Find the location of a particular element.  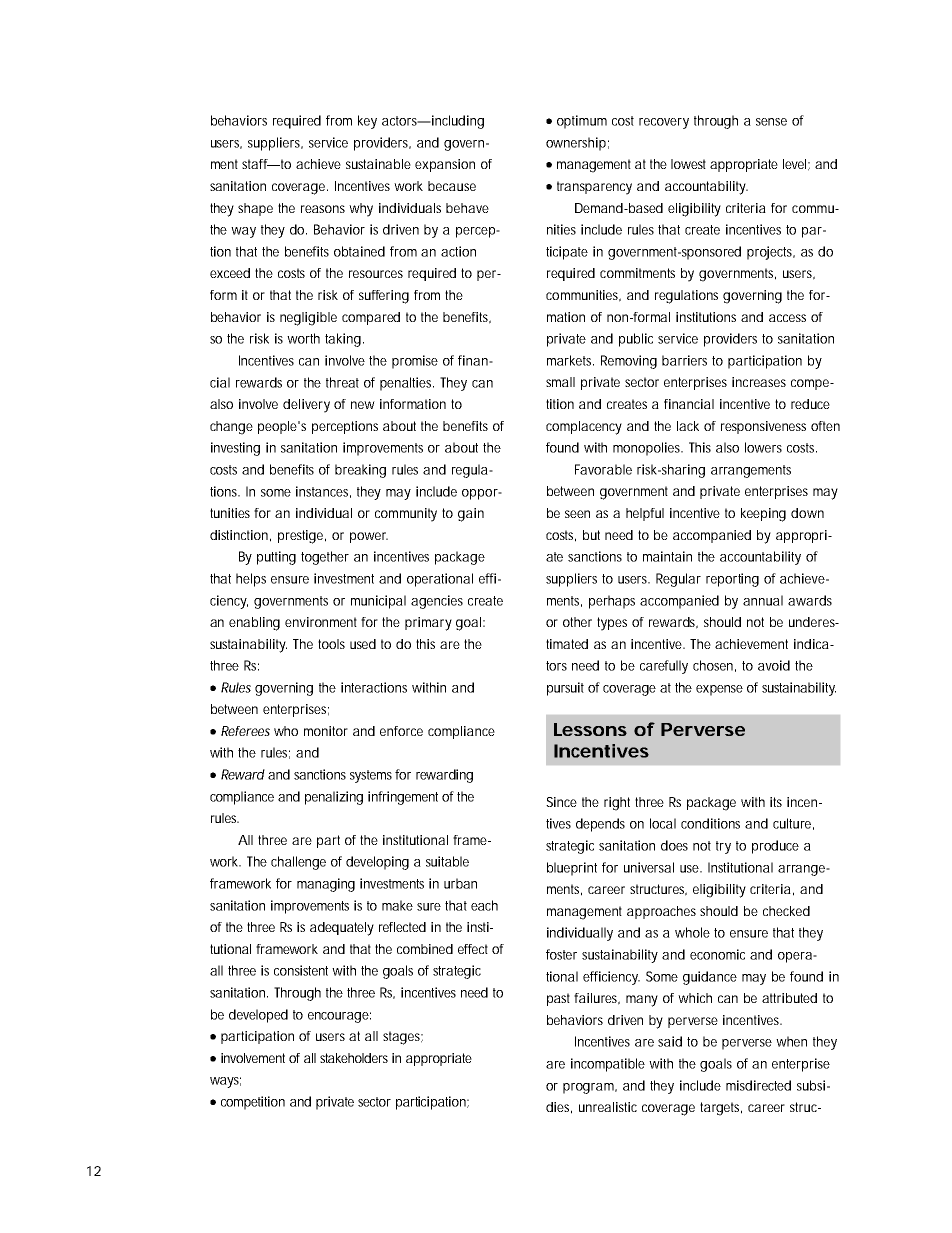

challenge is located at coordinates (298, 863).
